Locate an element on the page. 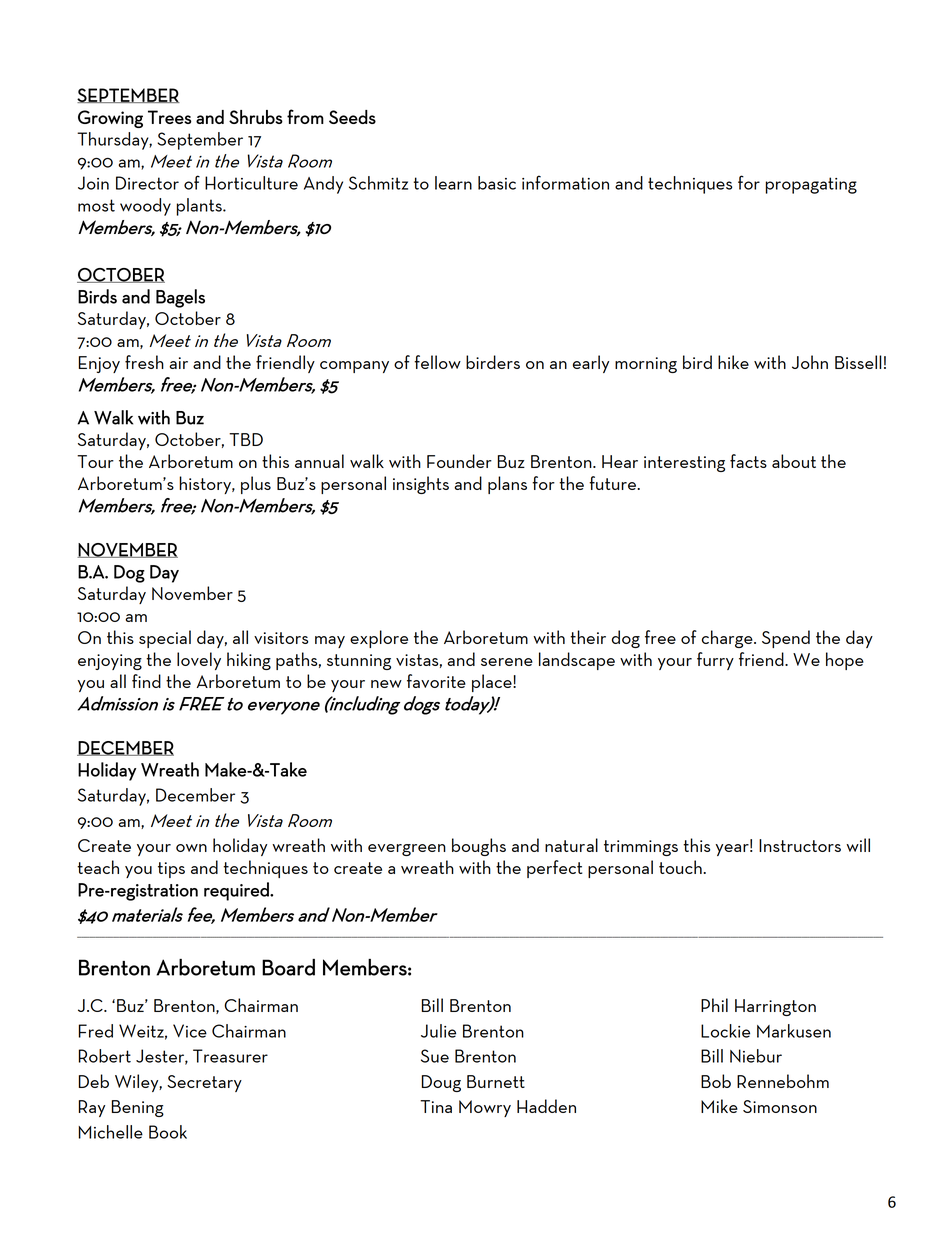  learn is located at coordinates (453, 183).
